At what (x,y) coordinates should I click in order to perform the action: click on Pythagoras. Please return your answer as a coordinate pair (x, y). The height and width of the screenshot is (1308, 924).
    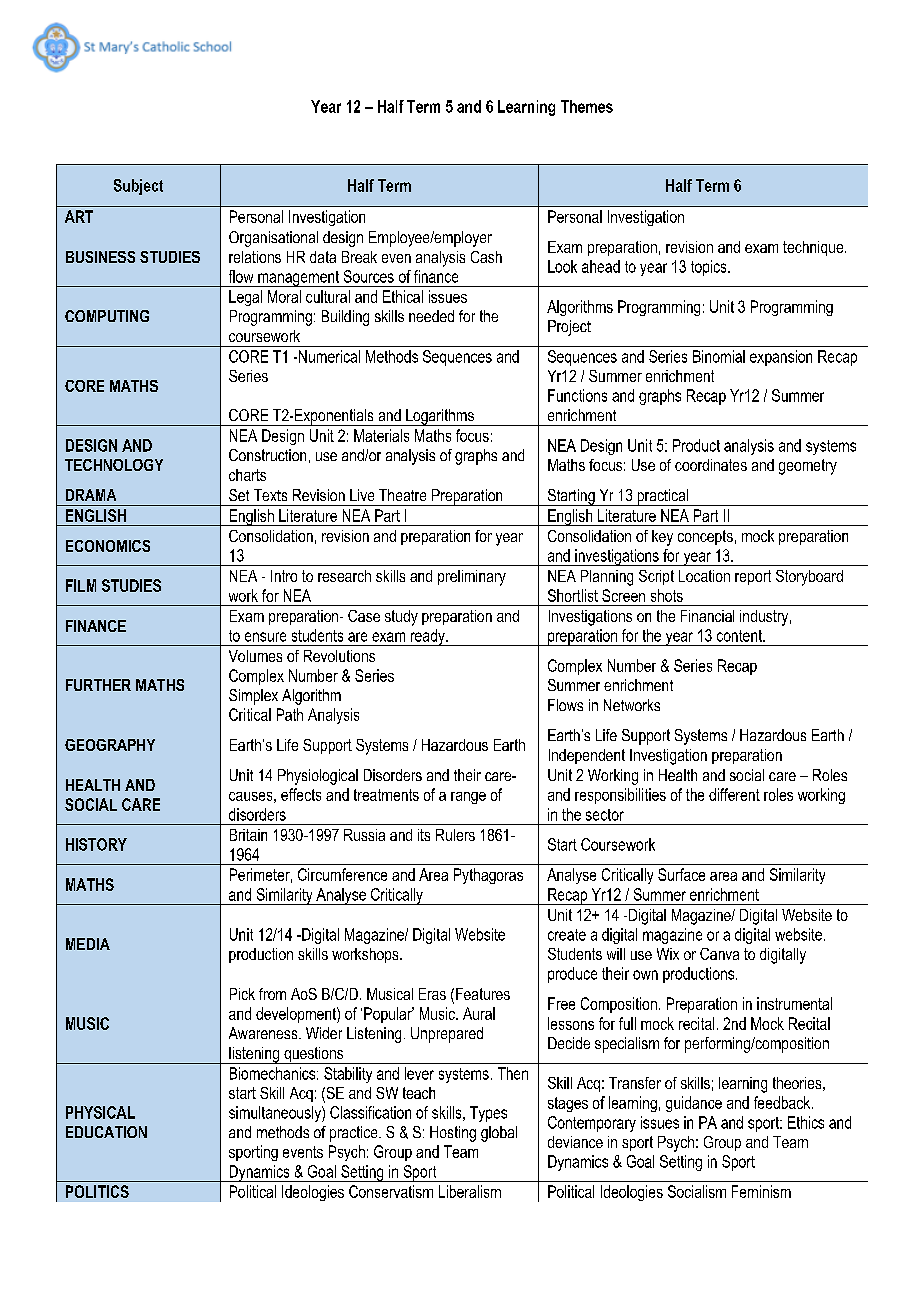
    Looking at the image, I should click on (488, 876).
